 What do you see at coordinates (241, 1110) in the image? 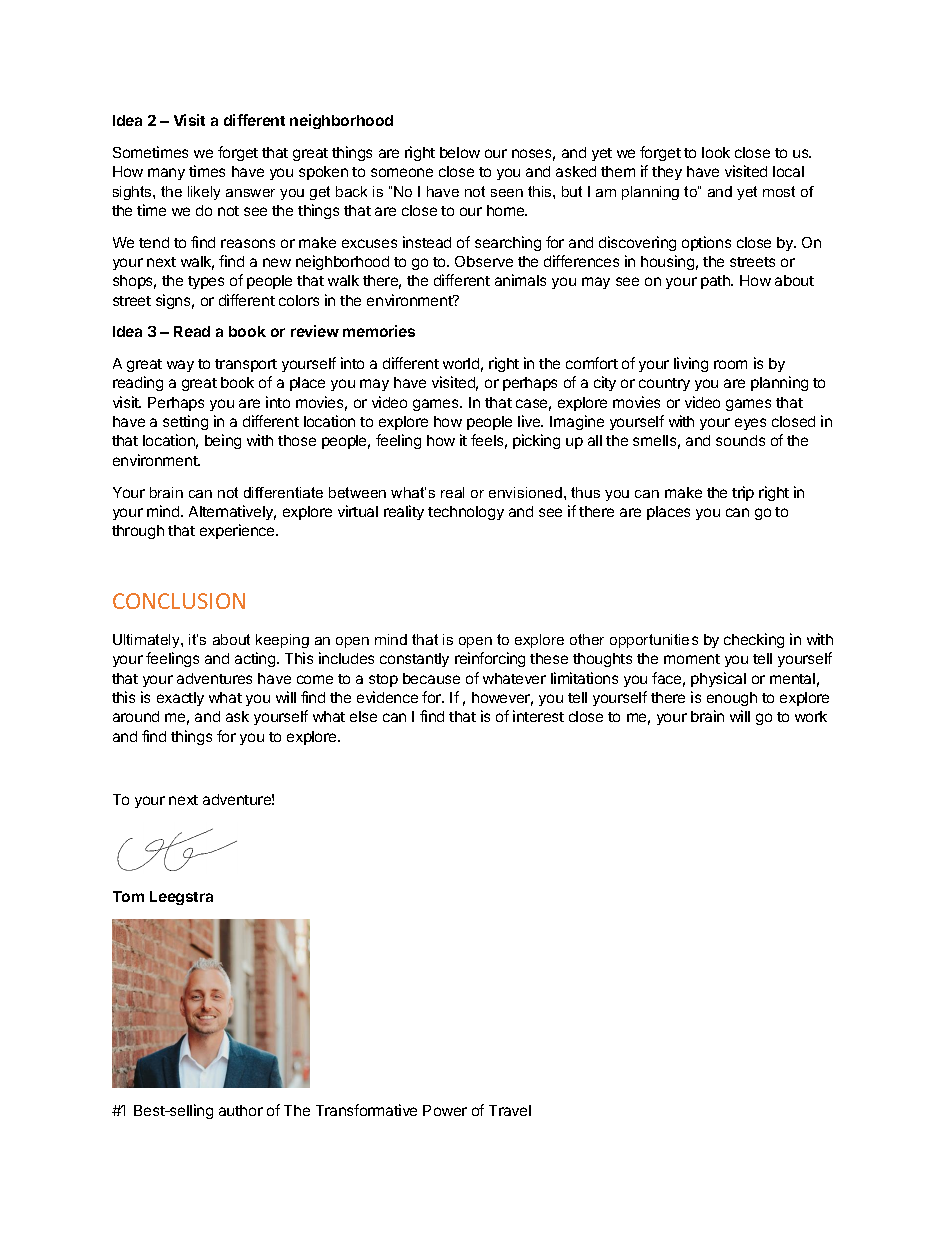
I see `author` at bounding box center [241, 1110].
